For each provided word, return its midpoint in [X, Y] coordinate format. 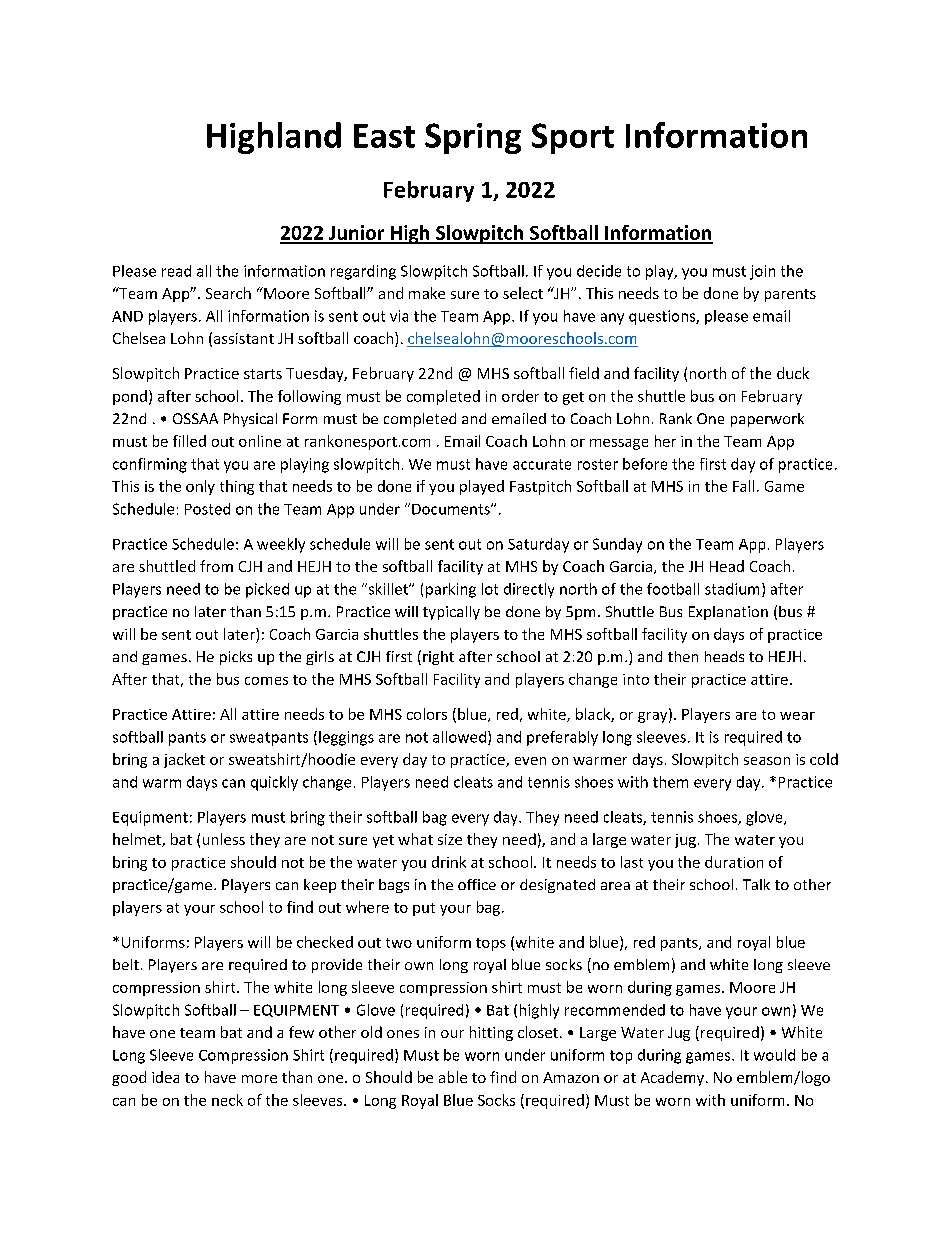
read [176, 271]
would [774, 1055]
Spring [473, 138]
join [762, 272]
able [453, 1077]
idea [165, 1077]
